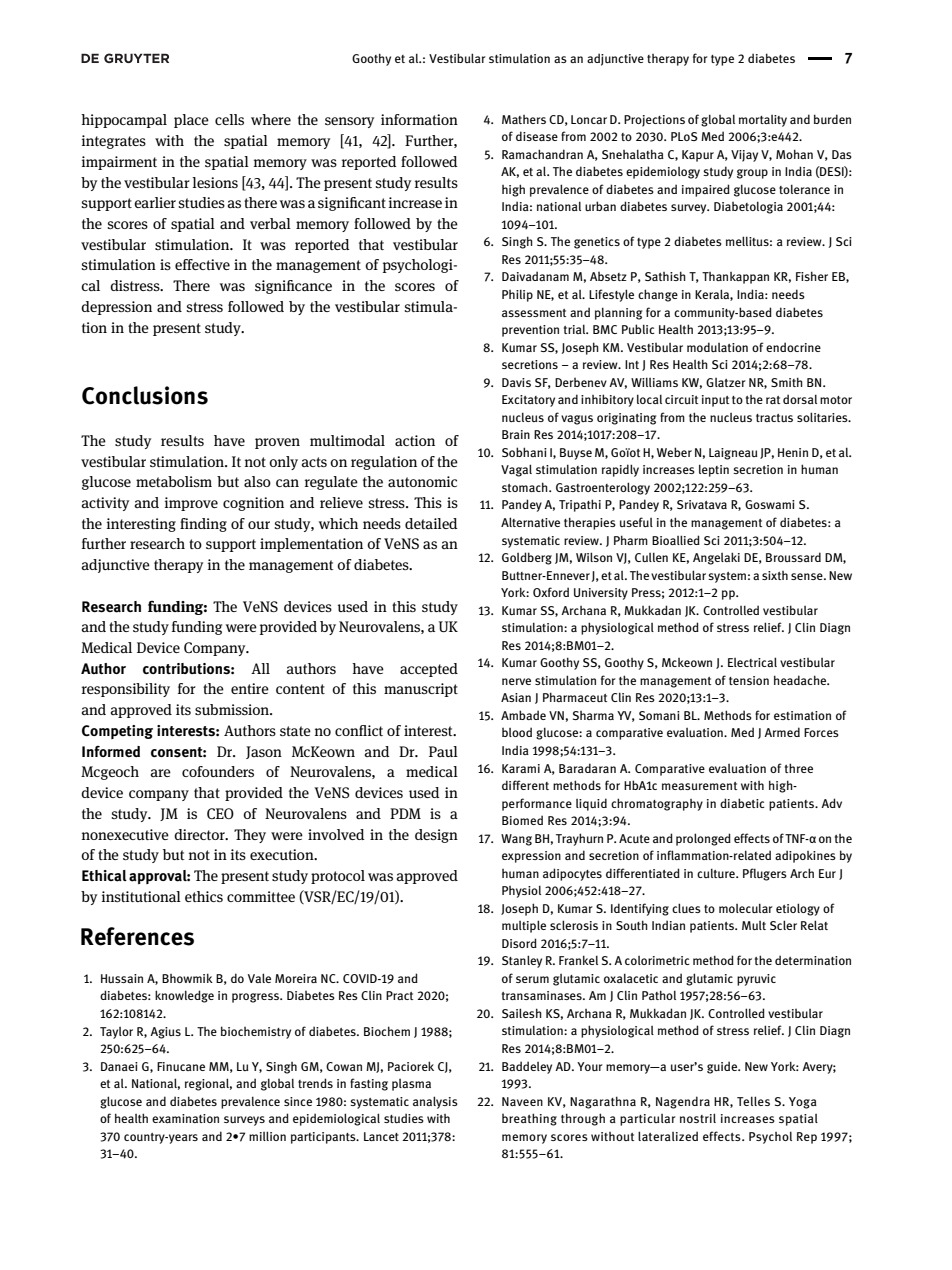  Describe the element at coordinates (233, 709) in the image. I see `submission` at that location.
